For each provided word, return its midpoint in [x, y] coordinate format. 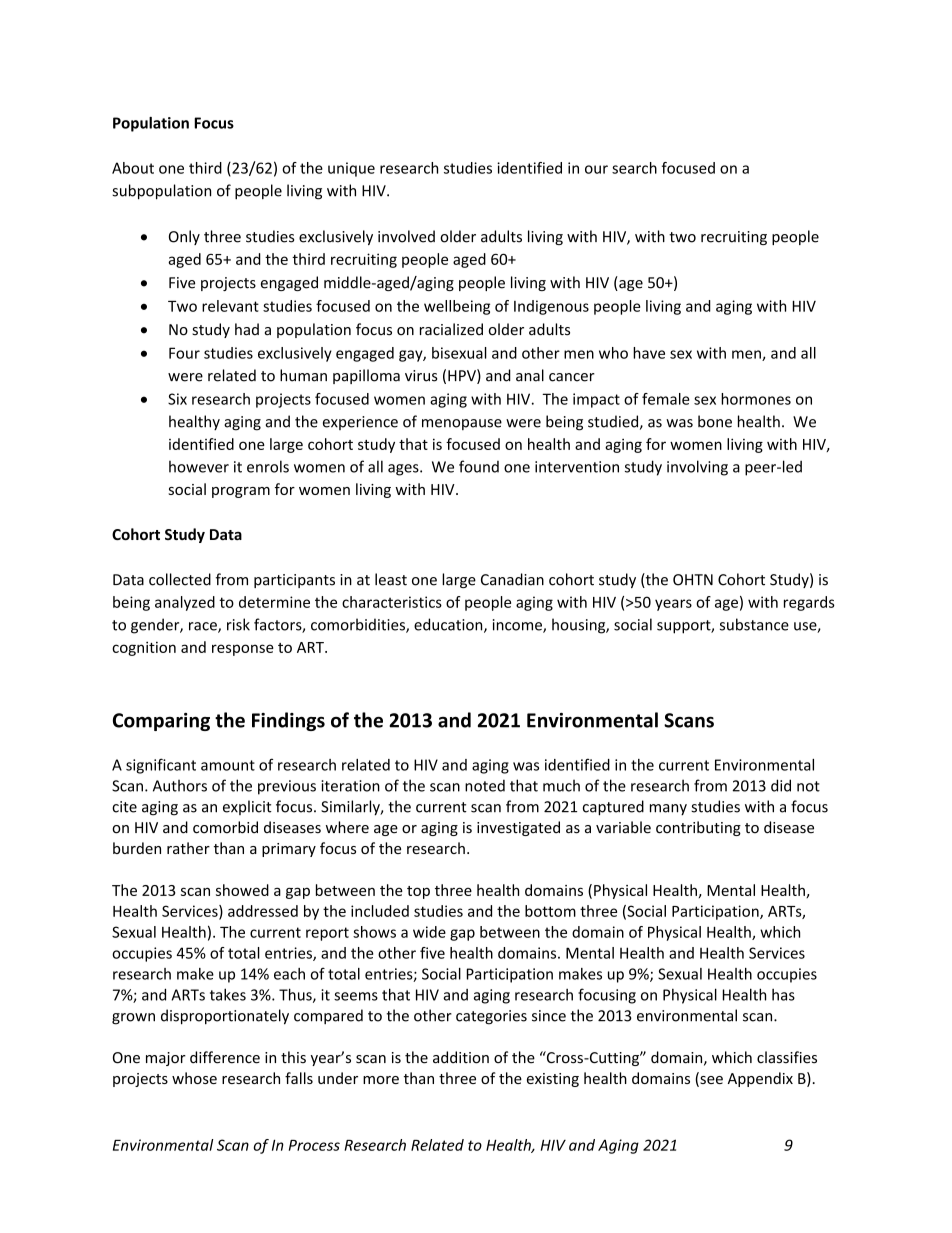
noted [485, 785]
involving [697, 468]
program [241, 492]
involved [406, 236]
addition [461, 1057]
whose [194, 1078]
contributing [698, 828]
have [649, 353]
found [479, 466]
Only [184, 237]
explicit [247, 807]
